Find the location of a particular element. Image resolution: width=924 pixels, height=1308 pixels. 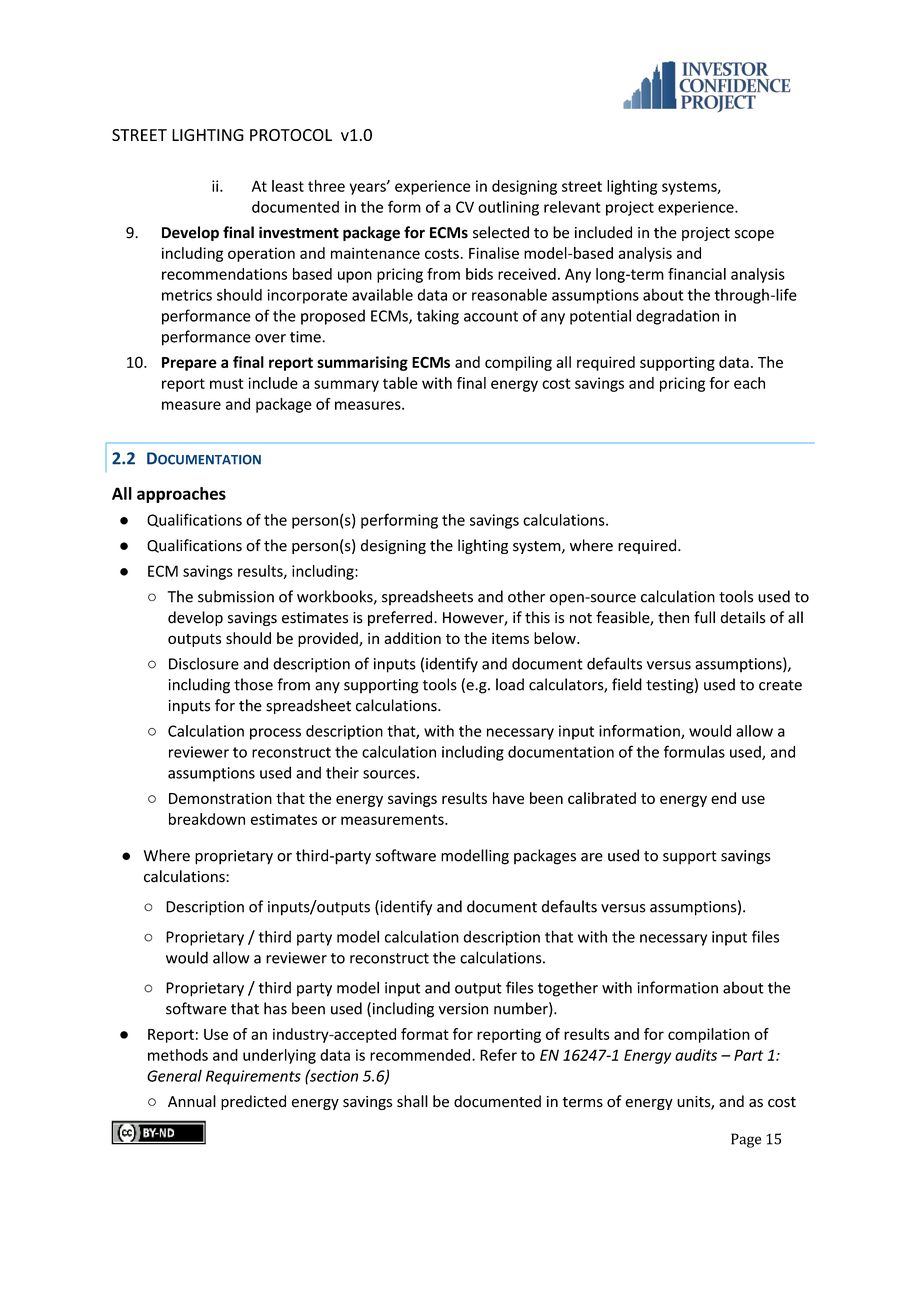

least is located at coordinates (288, 186).
